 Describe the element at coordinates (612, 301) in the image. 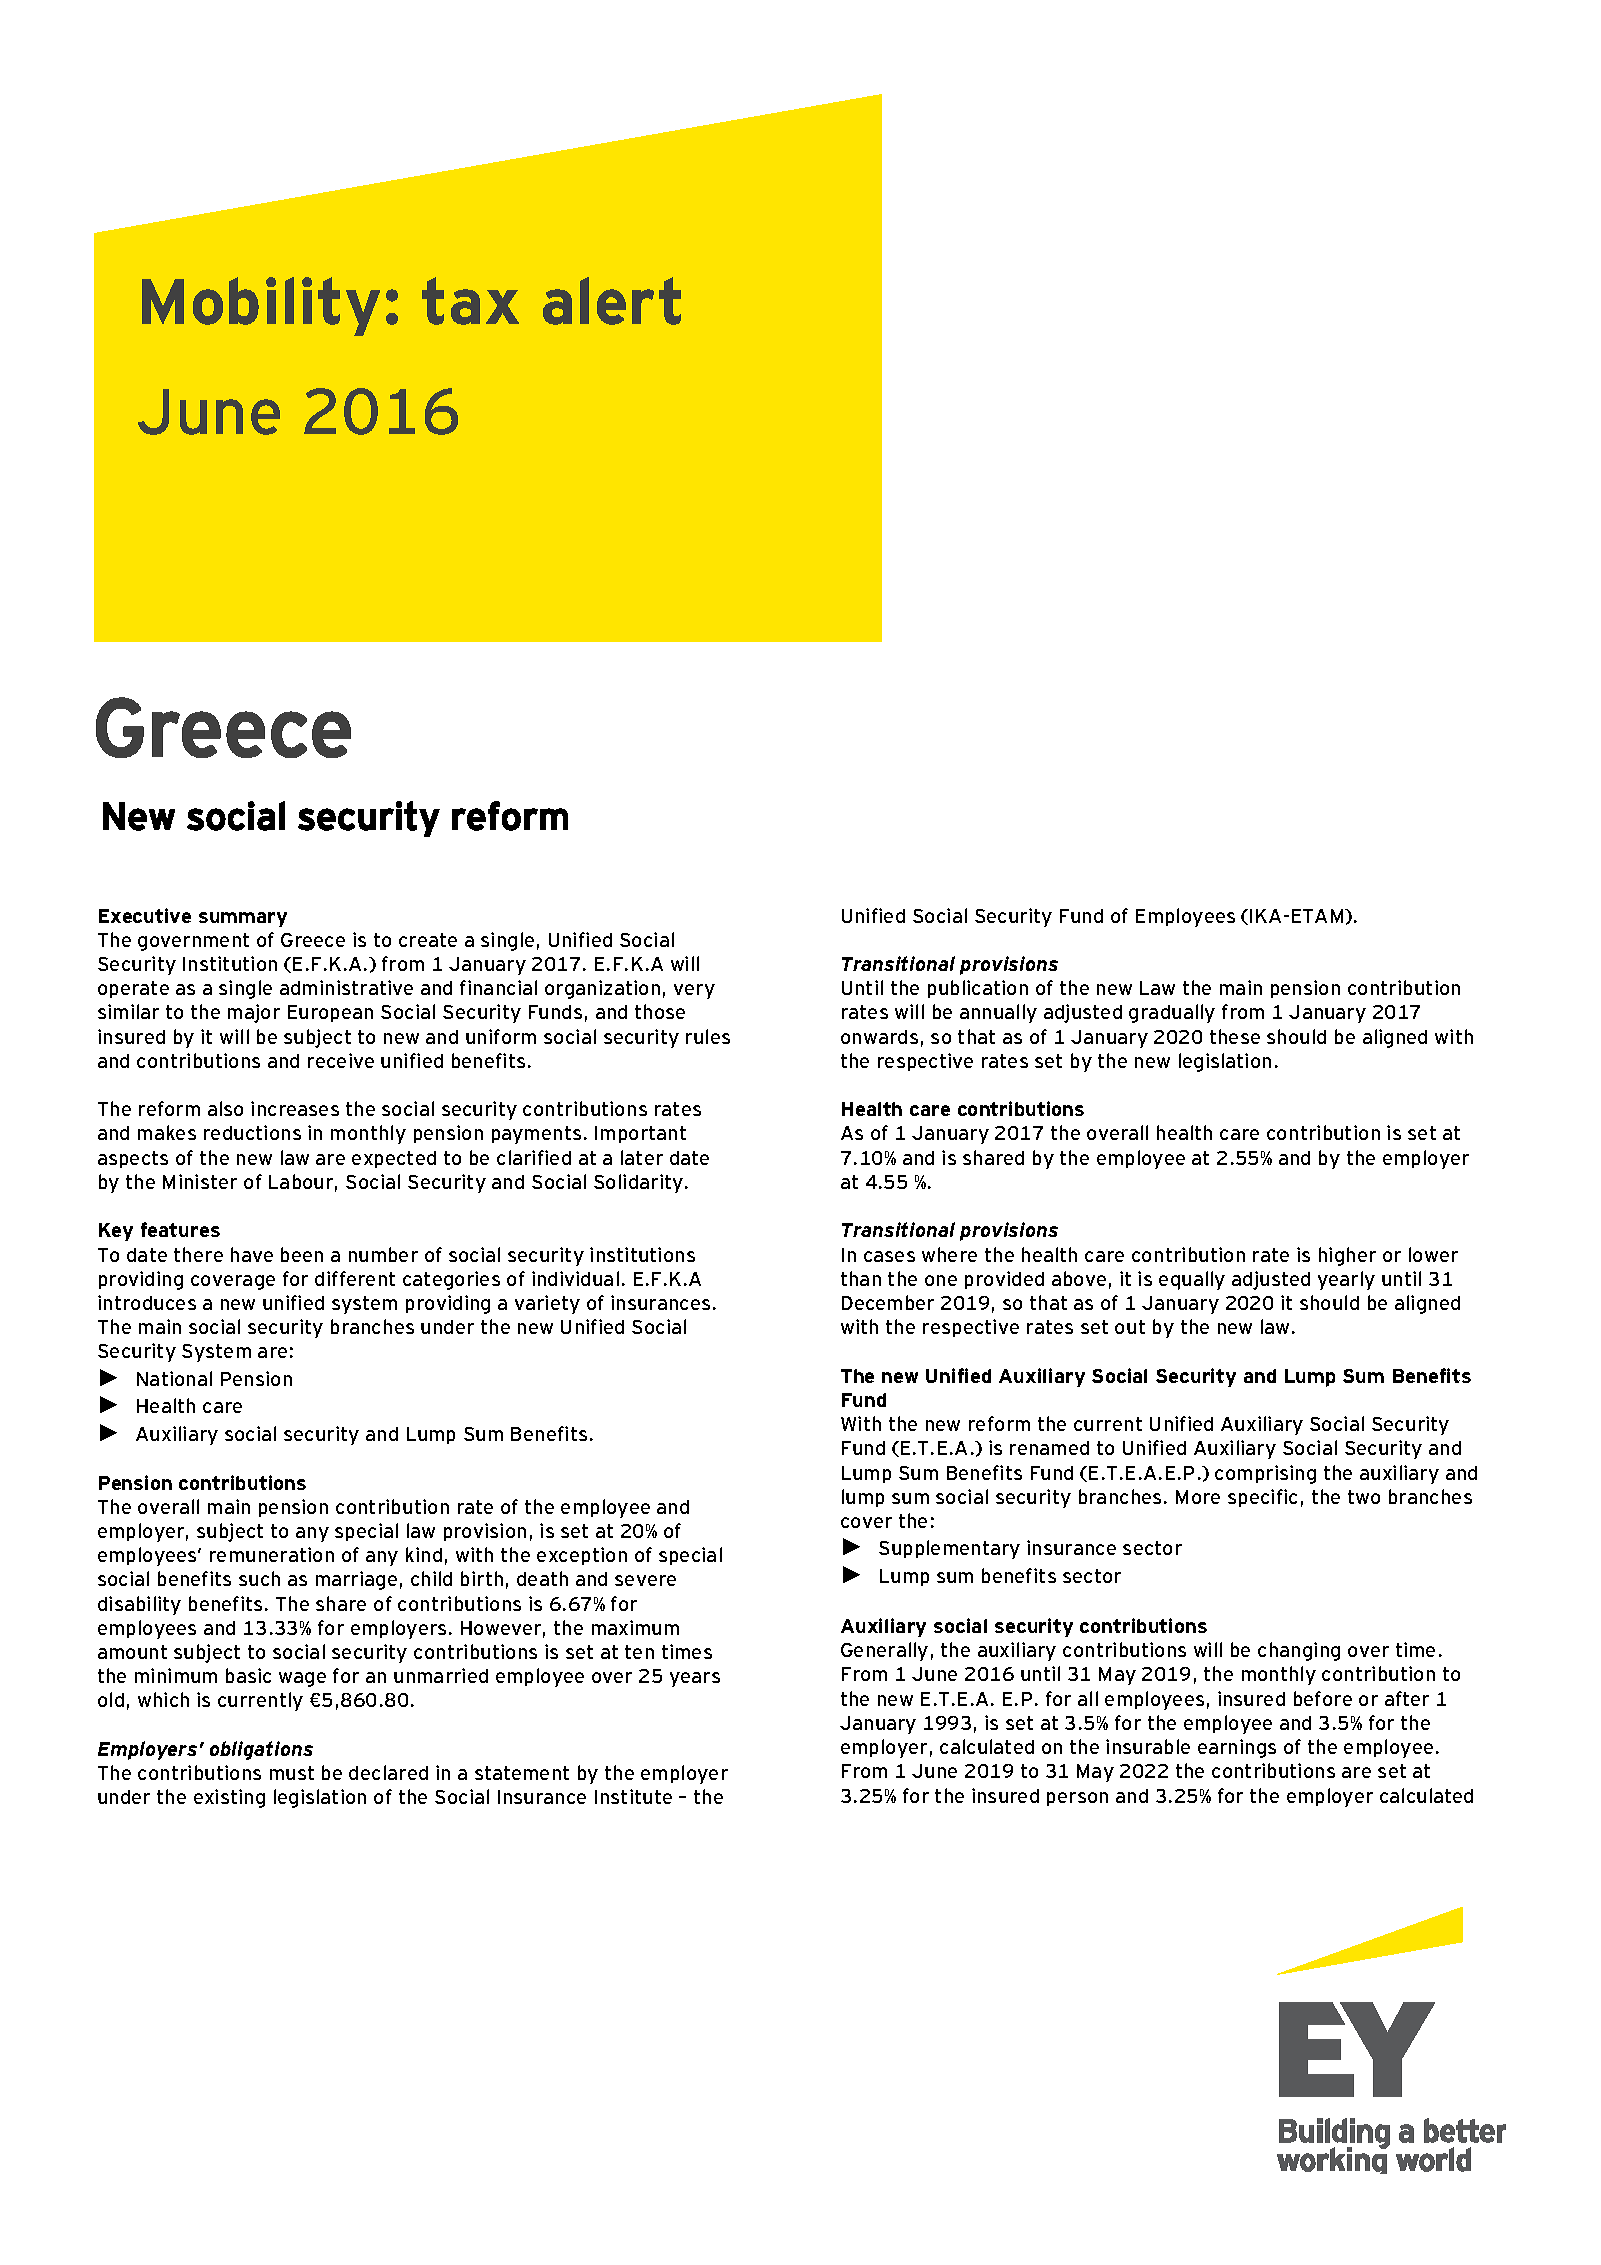

I see `alert` at that location.
